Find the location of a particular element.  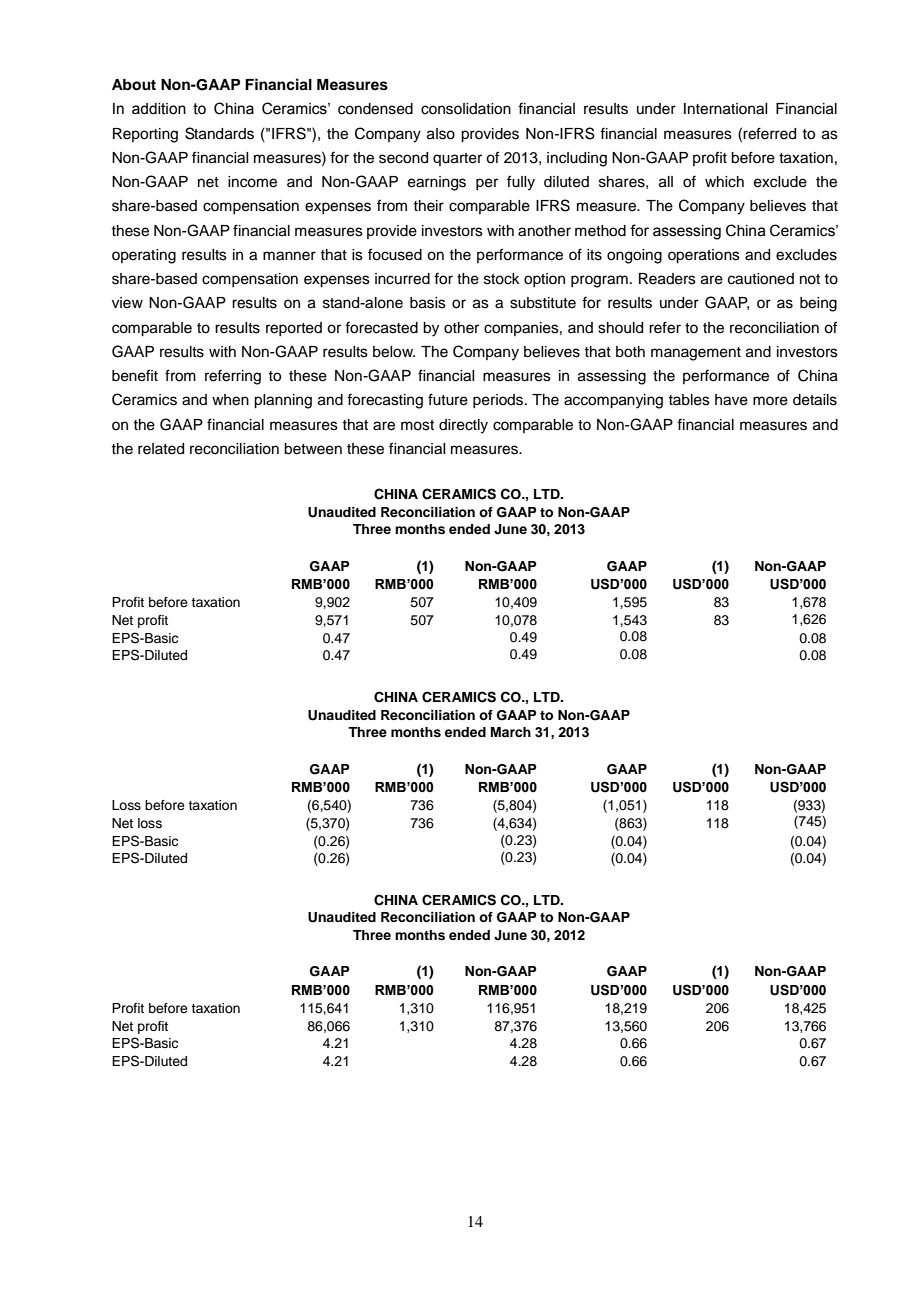

related is located at coordinates (161, 449).
